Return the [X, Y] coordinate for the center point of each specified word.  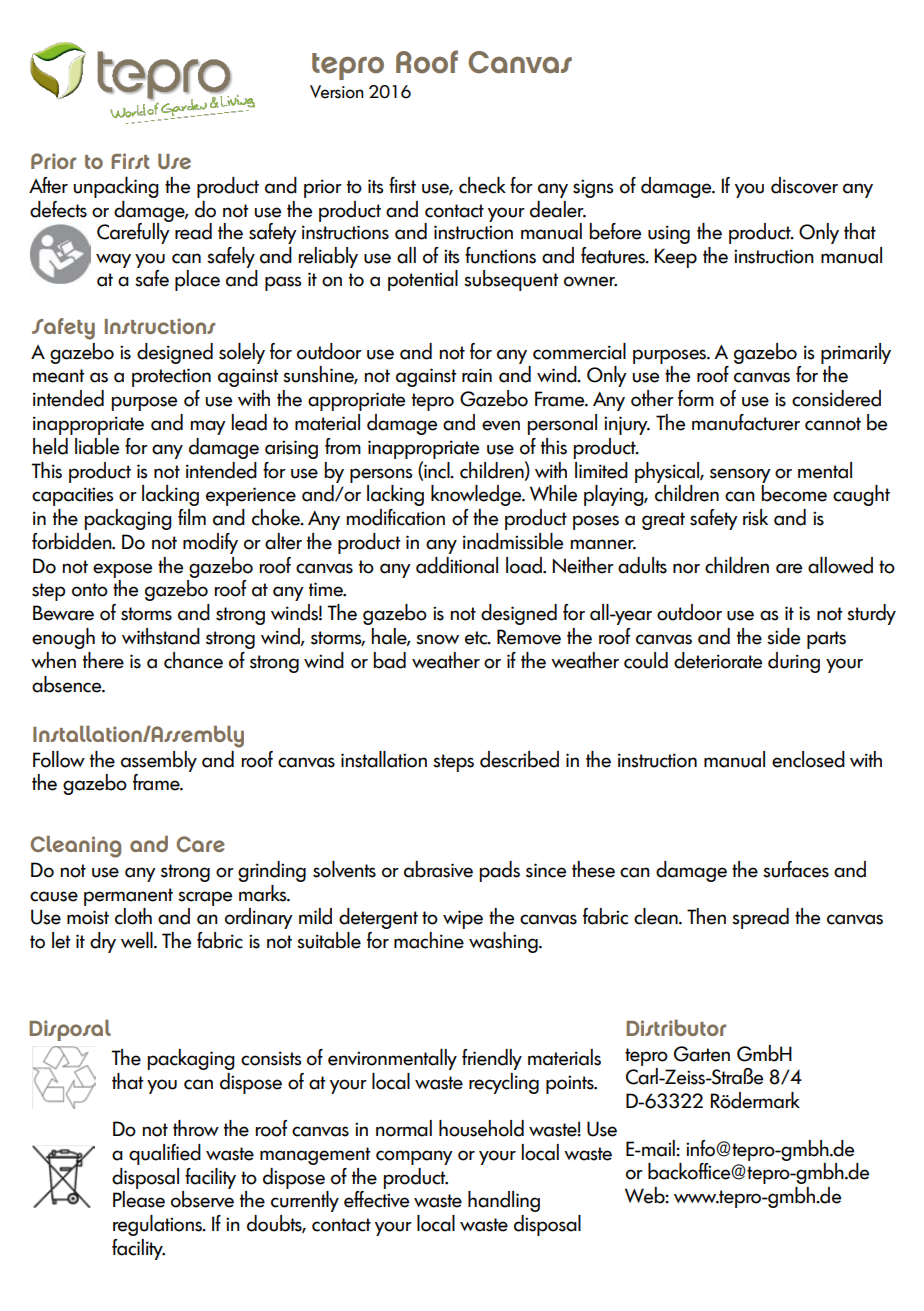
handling [504, 1201]
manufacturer [746, 422]
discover [804, 185]
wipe [463, 919]
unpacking [116, 187]
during [794, 662]
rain [477, 375]
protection [171, 377]
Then [706, 916]
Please [139, 1199]
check [482, 185]
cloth [133, 916]
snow [437, 639]
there [103, 660]
